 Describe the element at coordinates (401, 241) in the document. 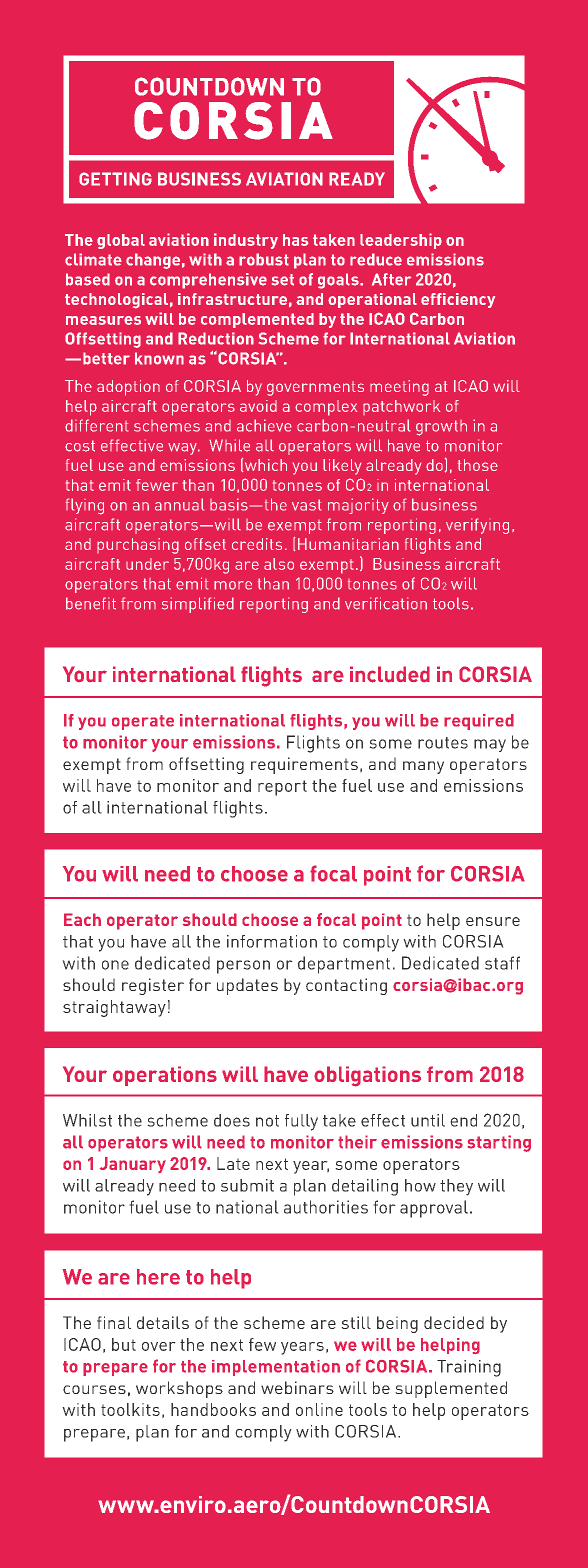

I see `leadership` at that location.
